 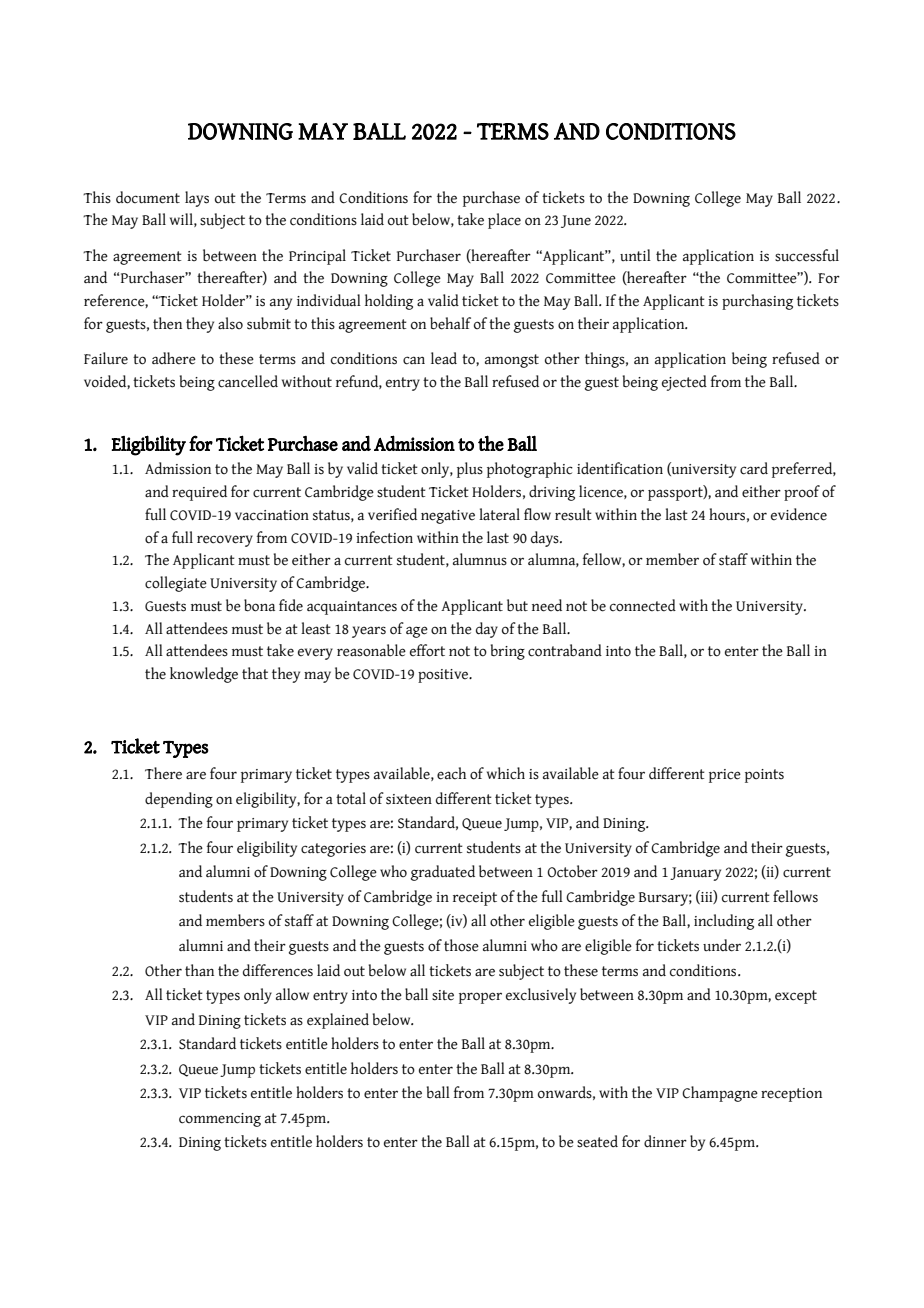 I want to click on commencing, so click(x=220, y=1120).
